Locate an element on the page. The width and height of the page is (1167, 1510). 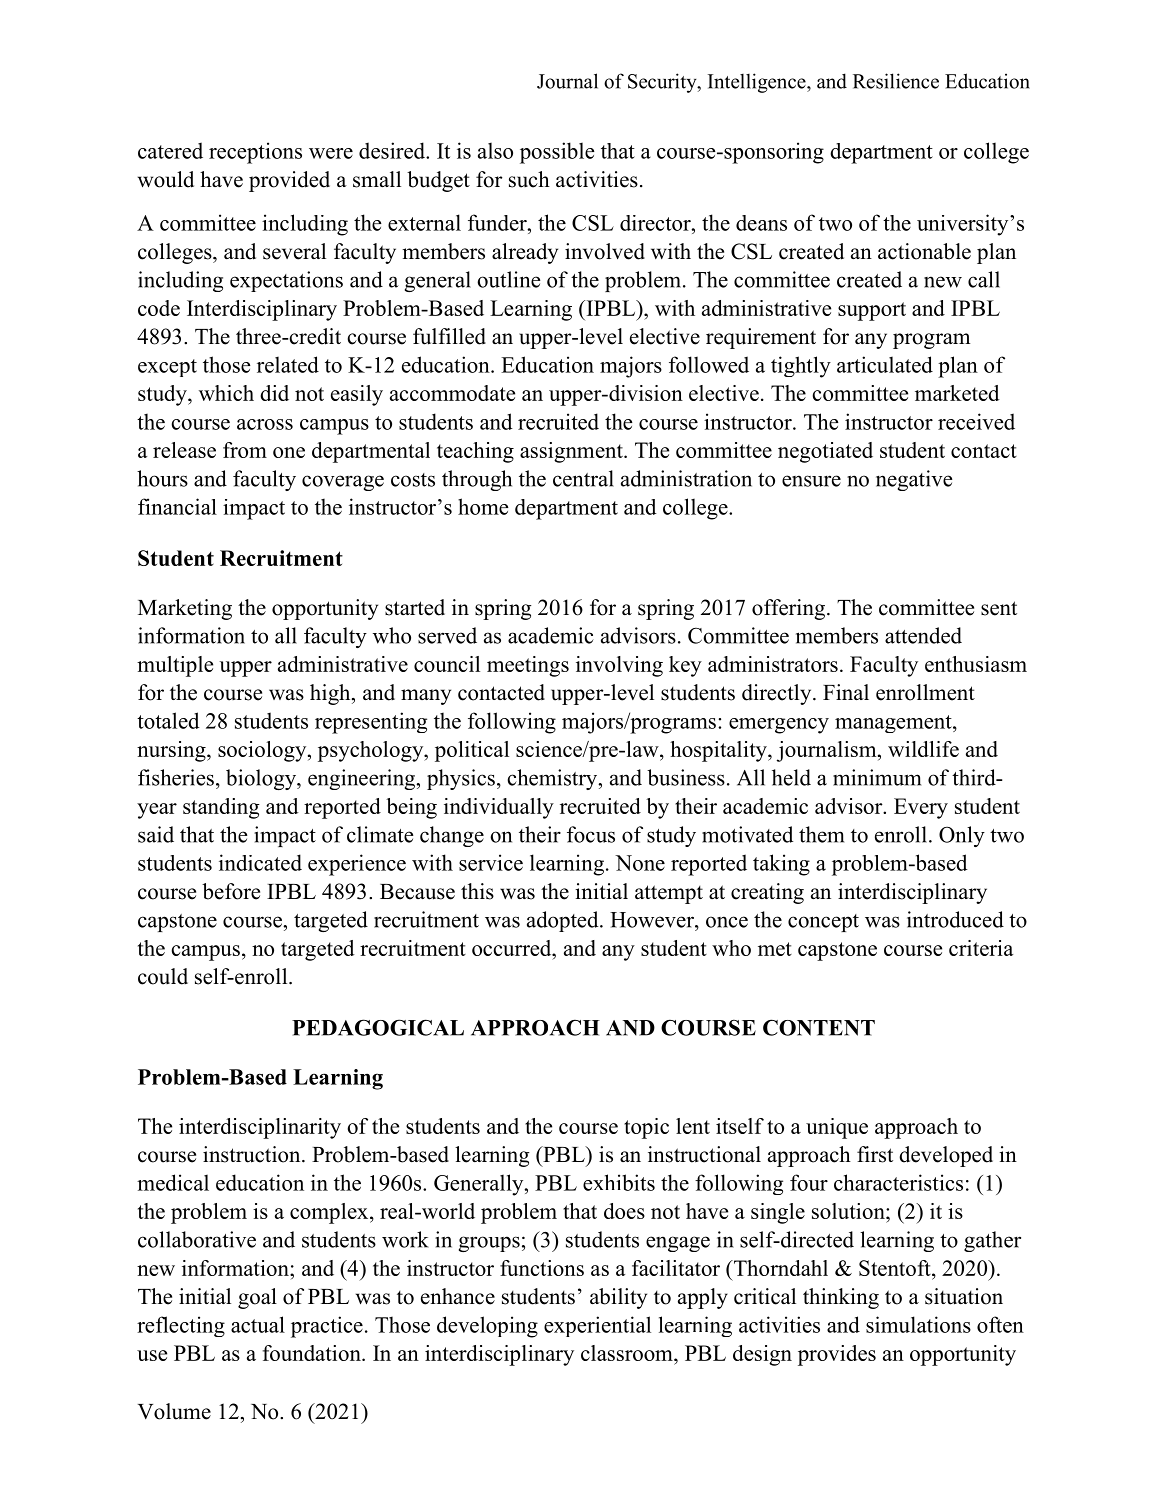
wildlife is located at coordinates (923, 749).
